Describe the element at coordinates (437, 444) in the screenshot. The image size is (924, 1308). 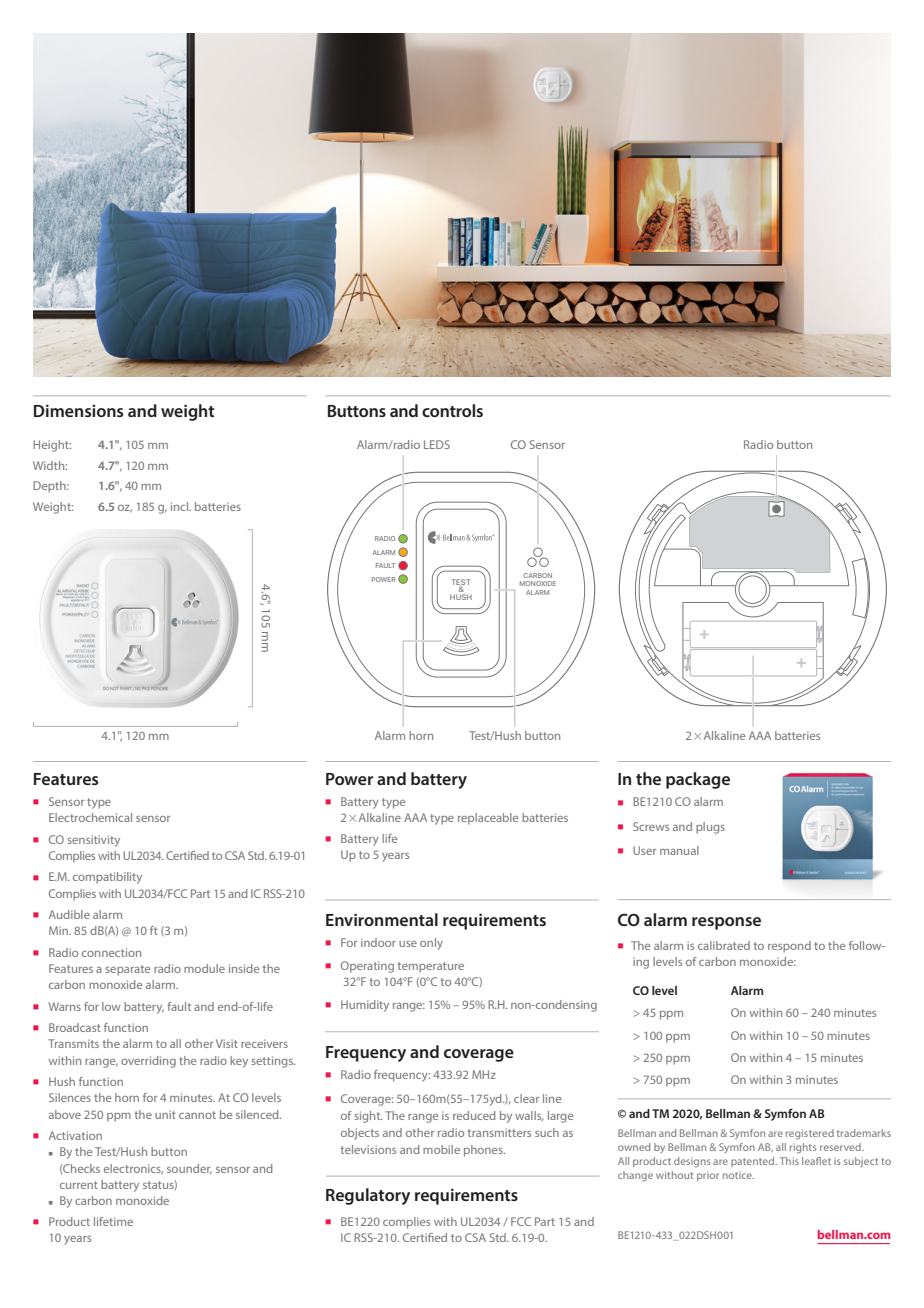
I see `LEDS` at that location.
